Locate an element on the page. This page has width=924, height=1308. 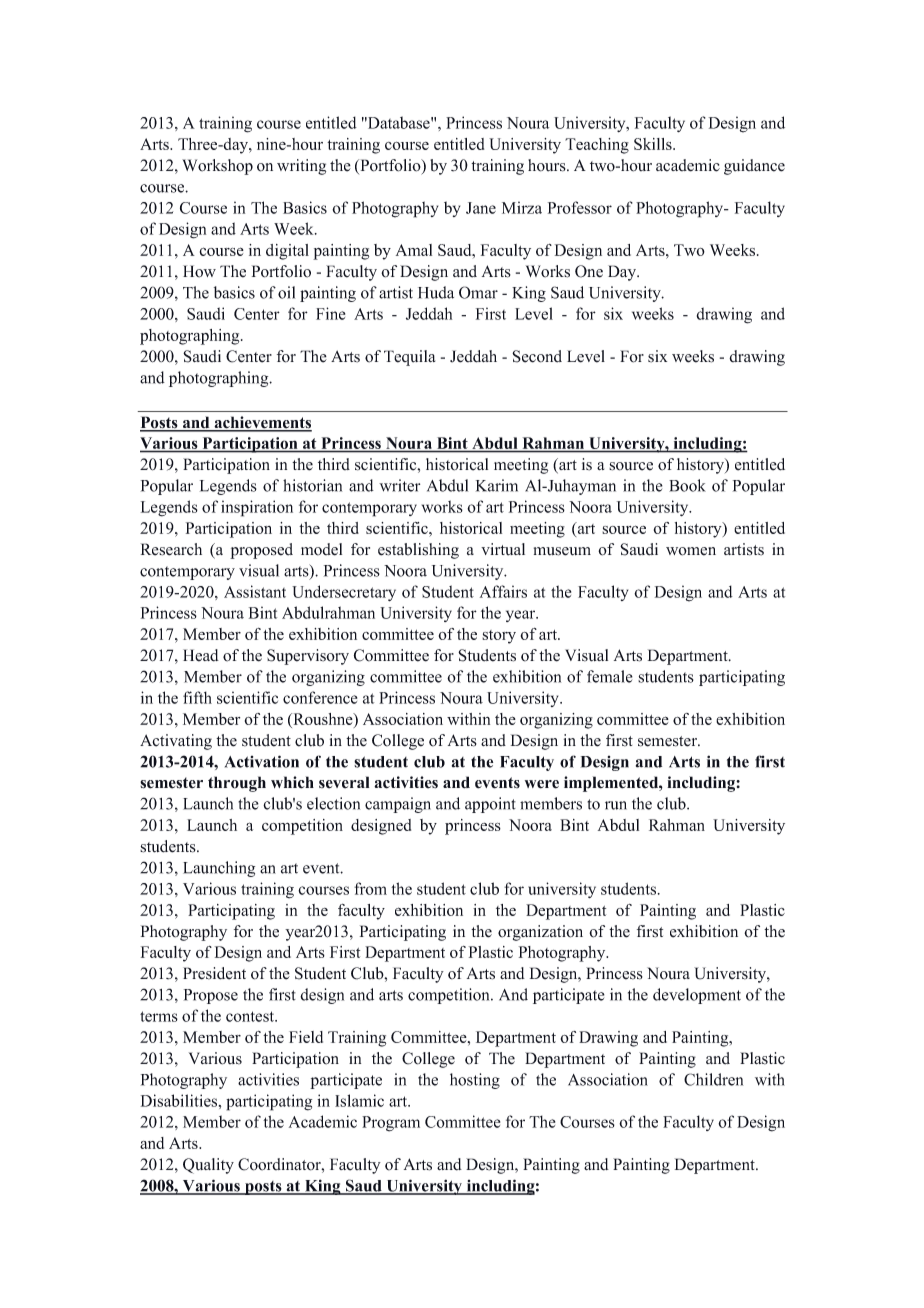
Skills is located at coordinates (654, 144).
